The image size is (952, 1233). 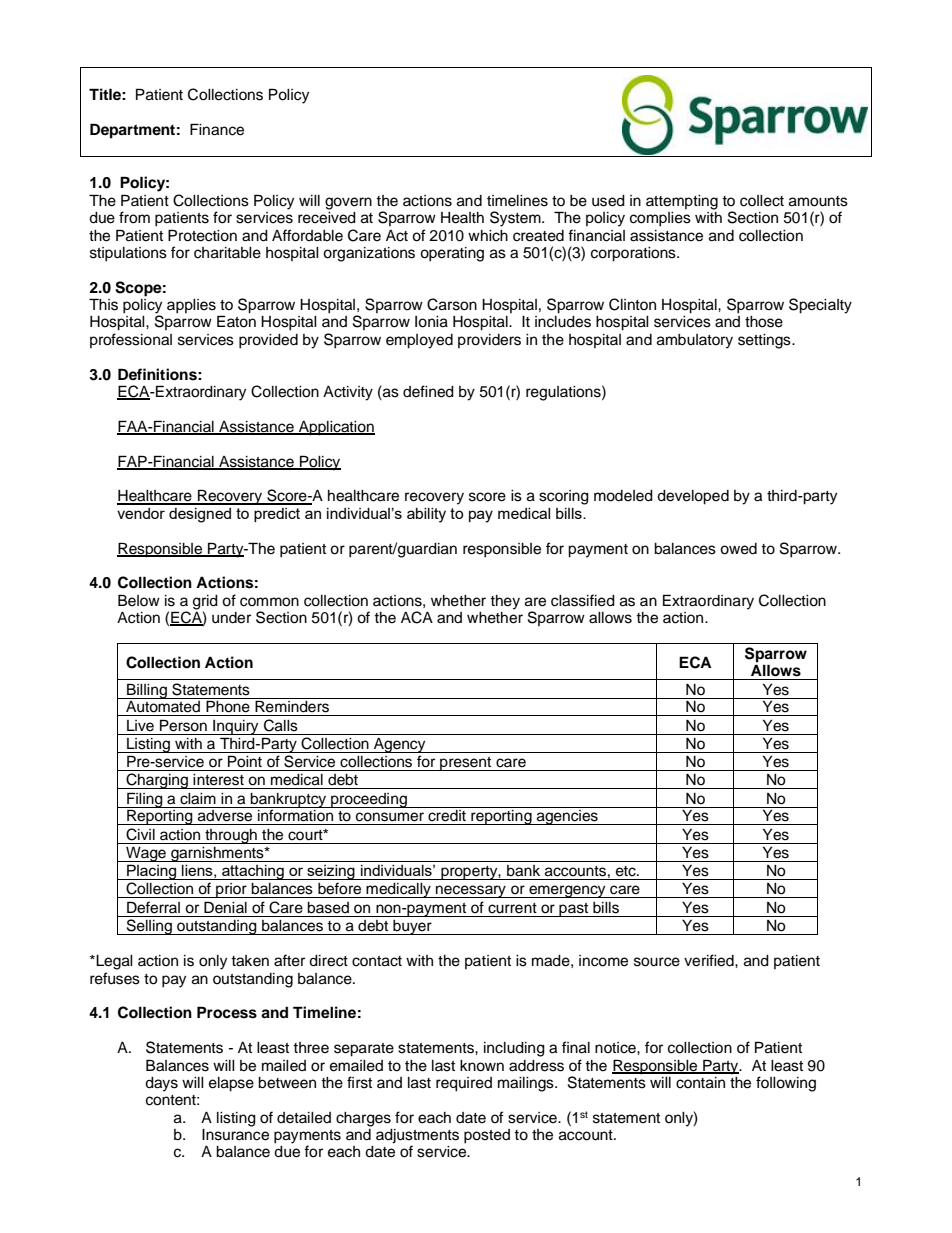 What do you see at coordinates (464, 1084) in the screenshot?
I see `required` at bounding box center [464, 1084].
